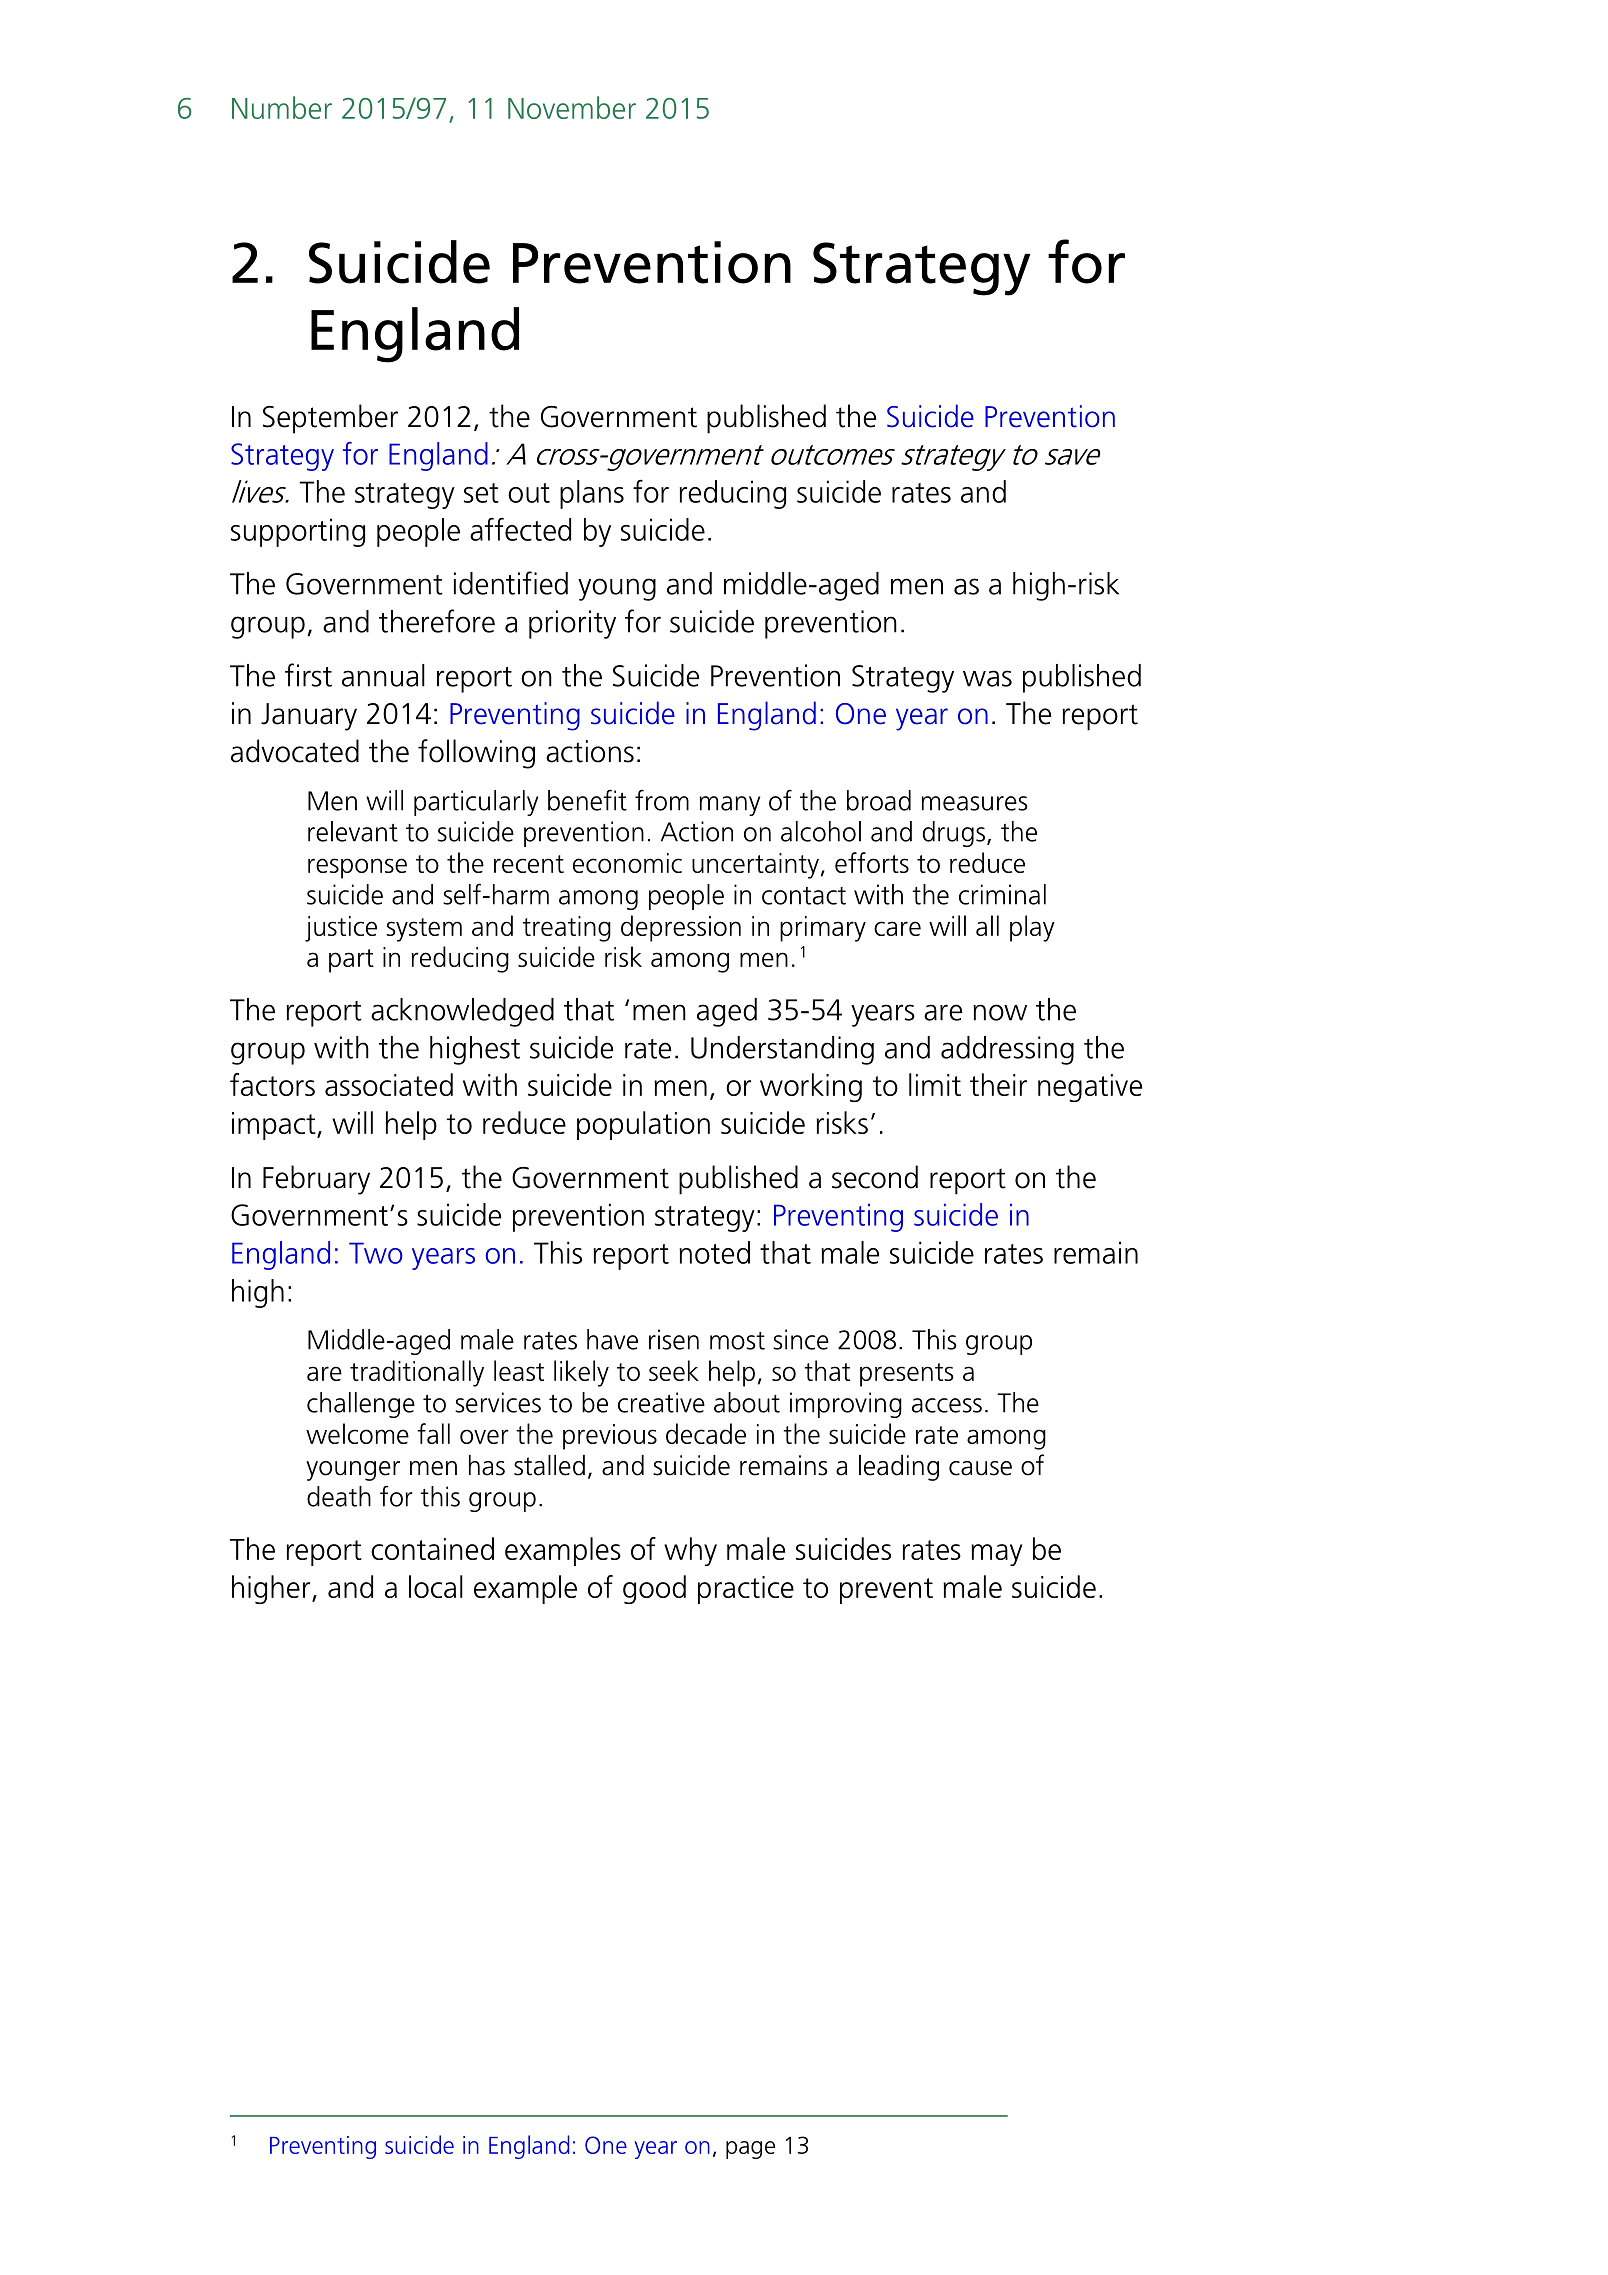  I want to click on measures, so click(974, 803).
